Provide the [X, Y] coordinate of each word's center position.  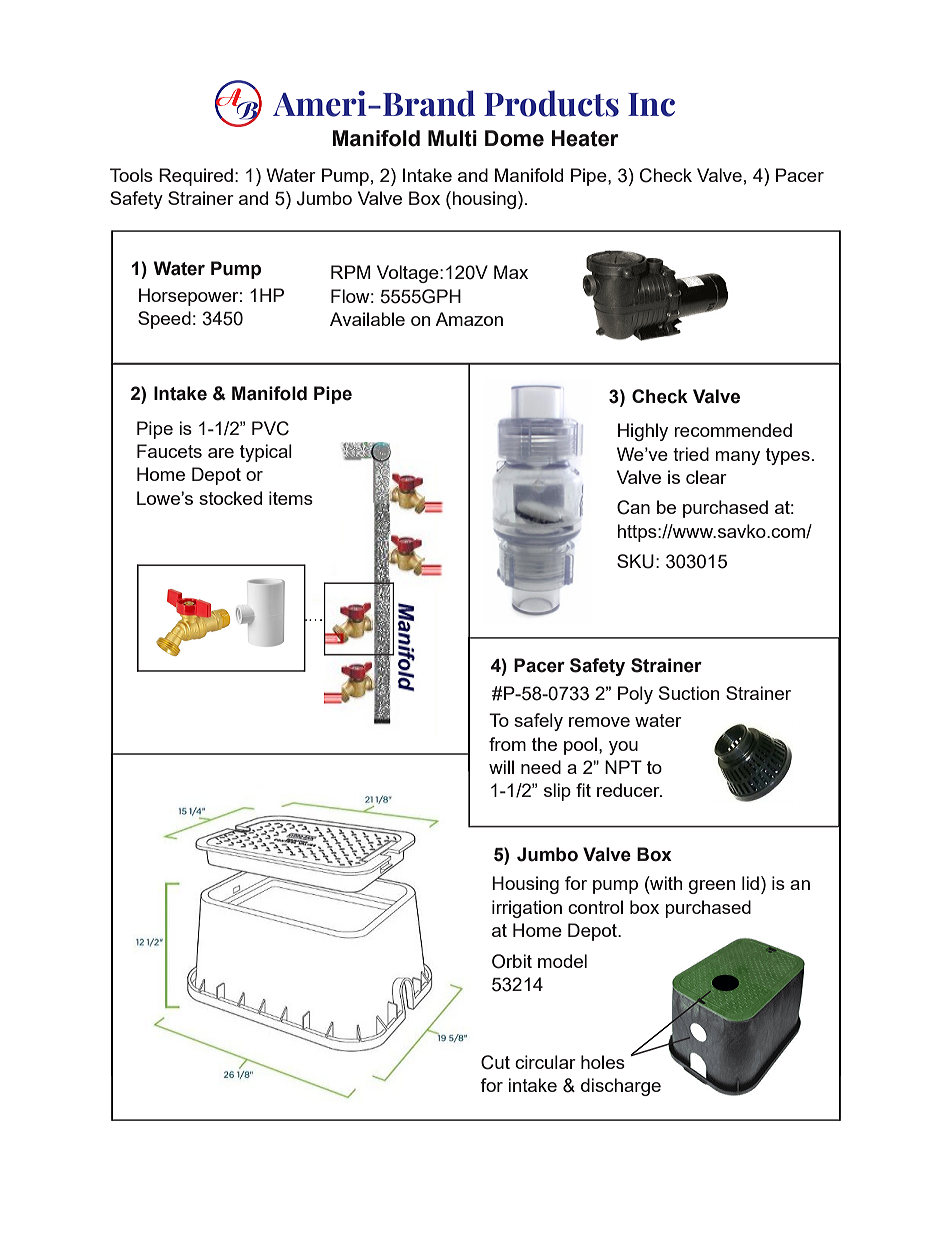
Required [196, 177]
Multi [452, 138]
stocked [230, 498]
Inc [651, 105]
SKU [635, 561]
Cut [495, 1062]
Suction [689, 693]
